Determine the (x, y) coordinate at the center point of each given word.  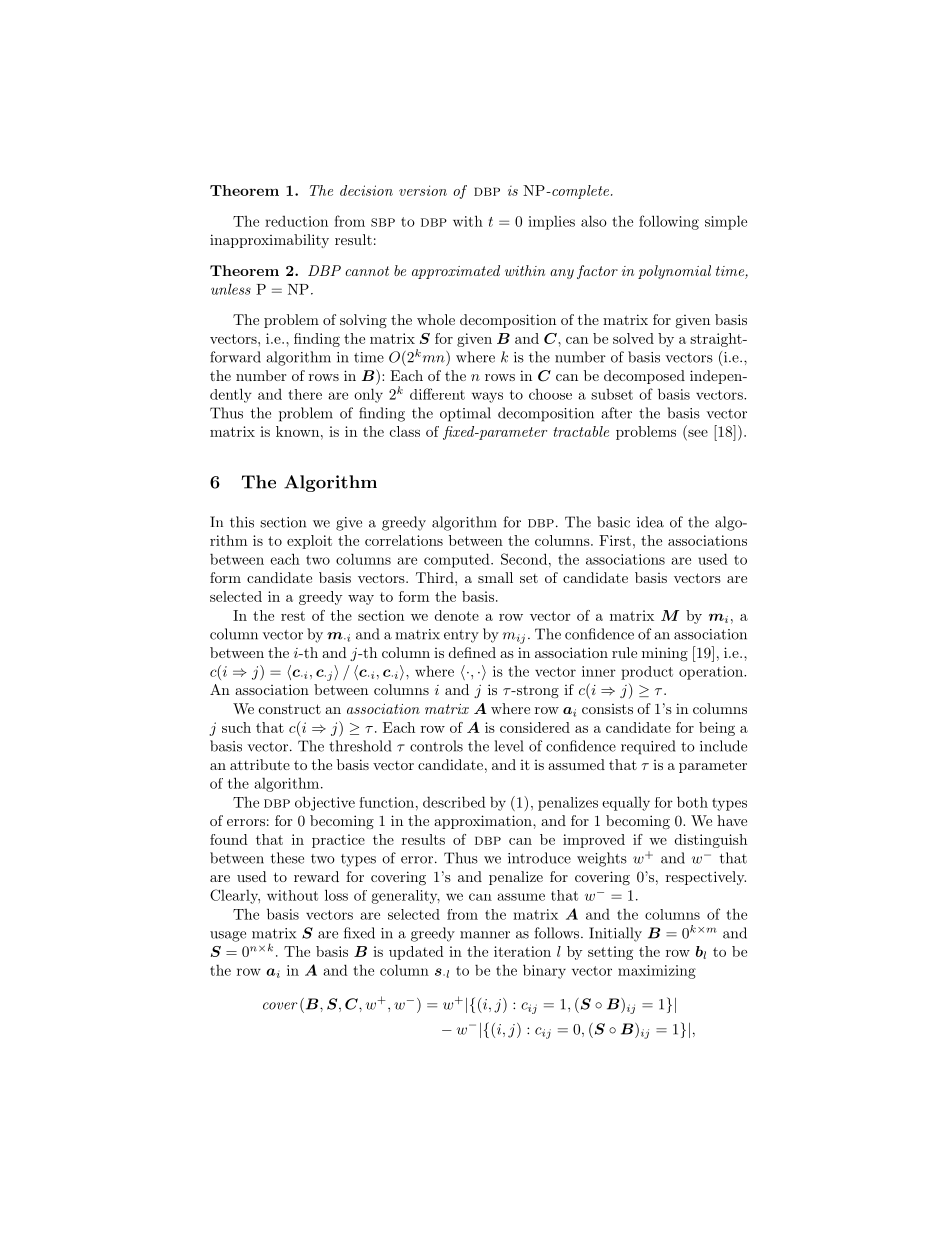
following (669, 222)
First (615, 540)
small (495, 577)
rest (293, 616)
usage (228, 936)
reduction (296, 221)
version (423, 190)
